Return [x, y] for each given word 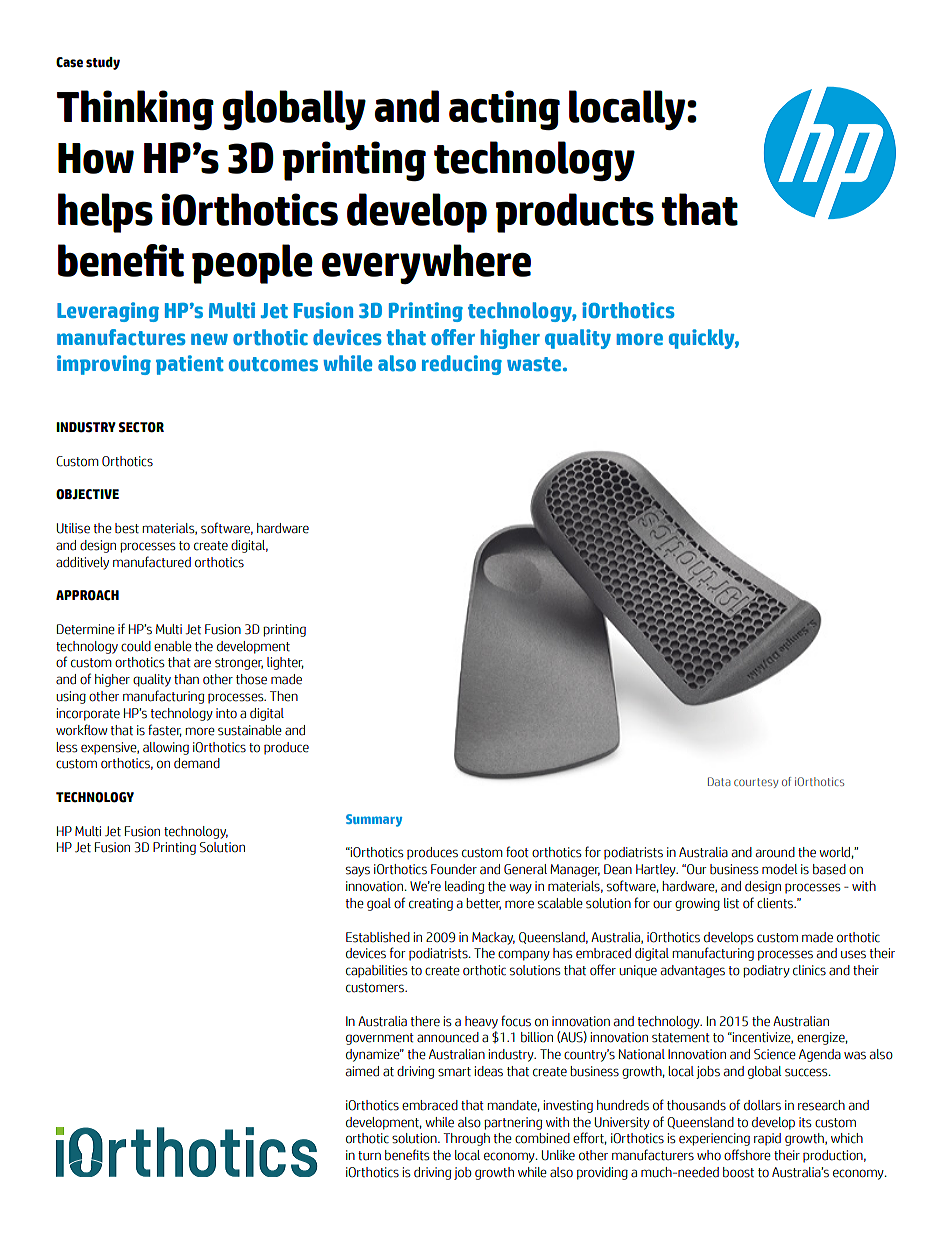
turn [369, 1156]
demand [197, 763]
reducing [462, 365]
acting [504, 110]
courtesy [756, 783]
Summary [374, 820]
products [575, 213]
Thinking [135, 110]
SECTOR [141, 427]
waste [534, 364]
